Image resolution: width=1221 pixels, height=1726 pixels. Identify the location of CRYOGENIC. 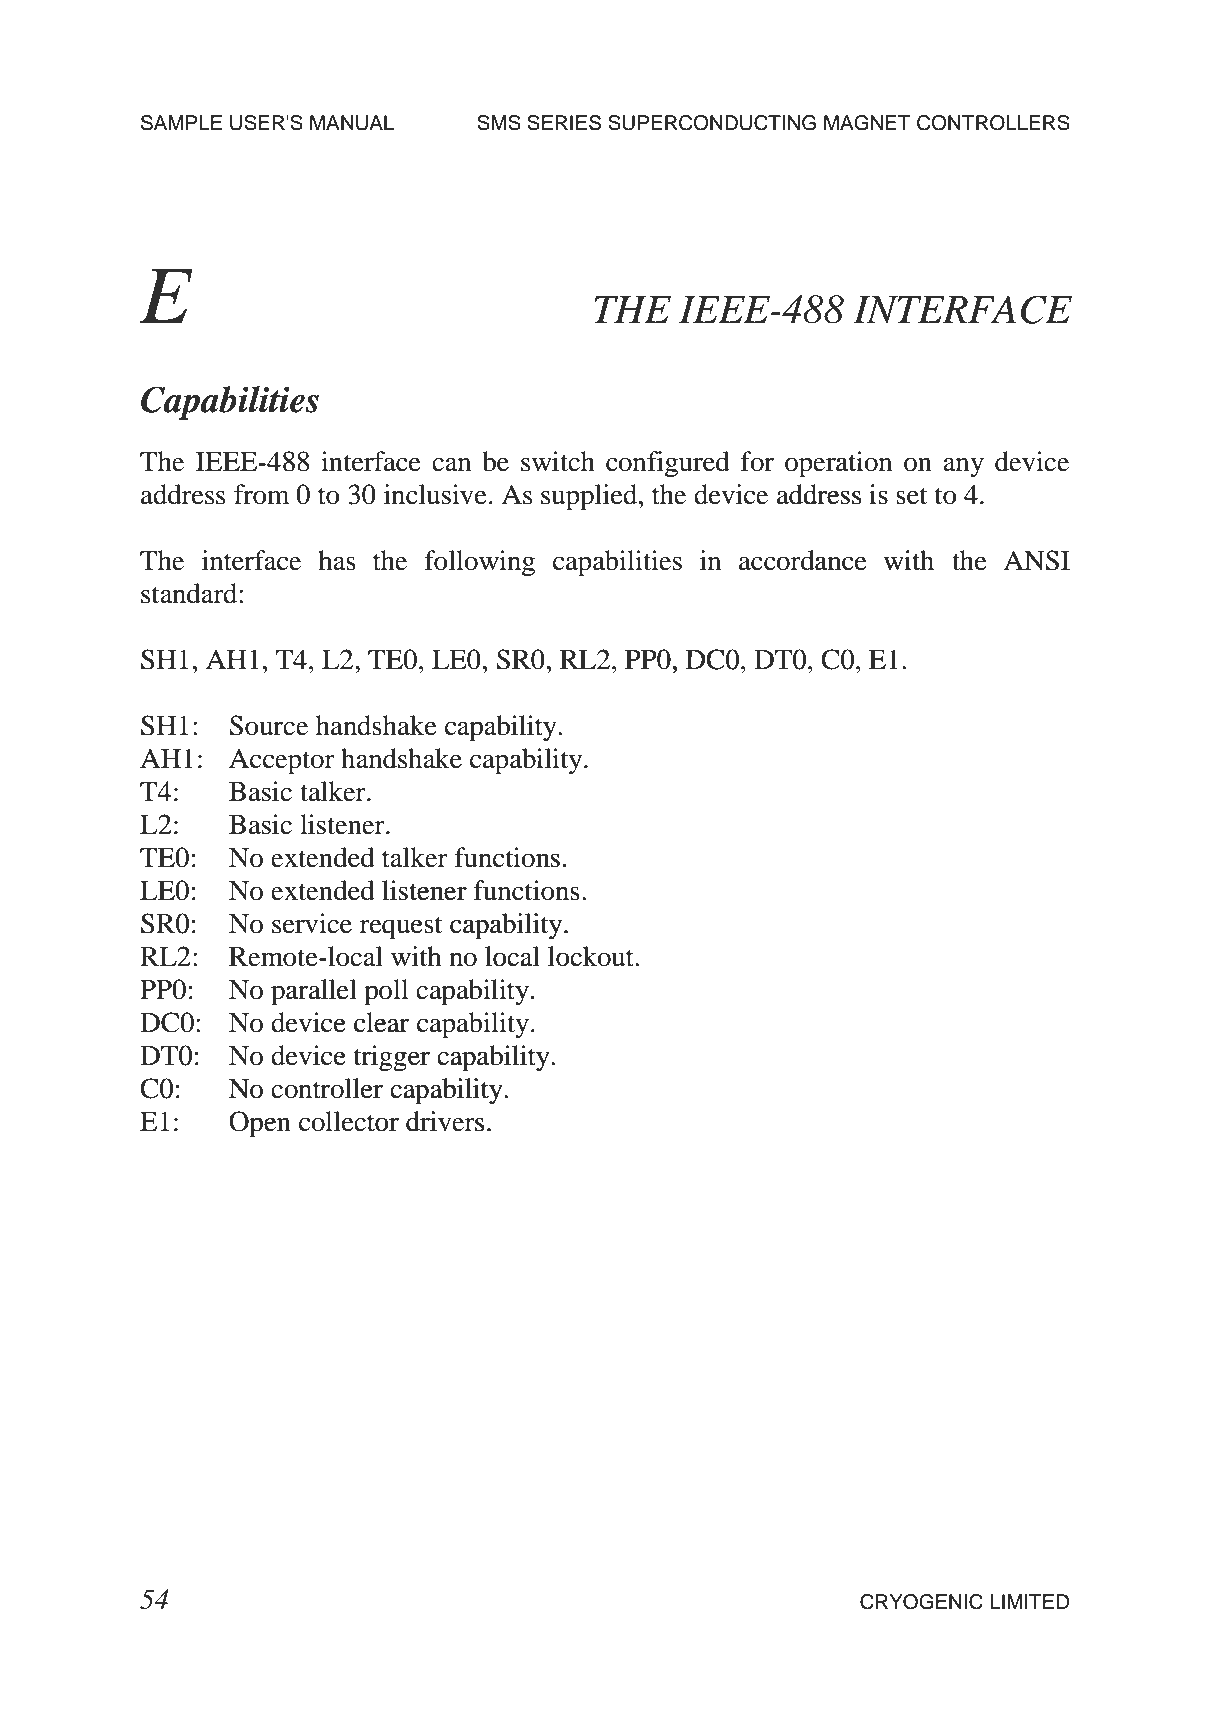
(921, 1602).
